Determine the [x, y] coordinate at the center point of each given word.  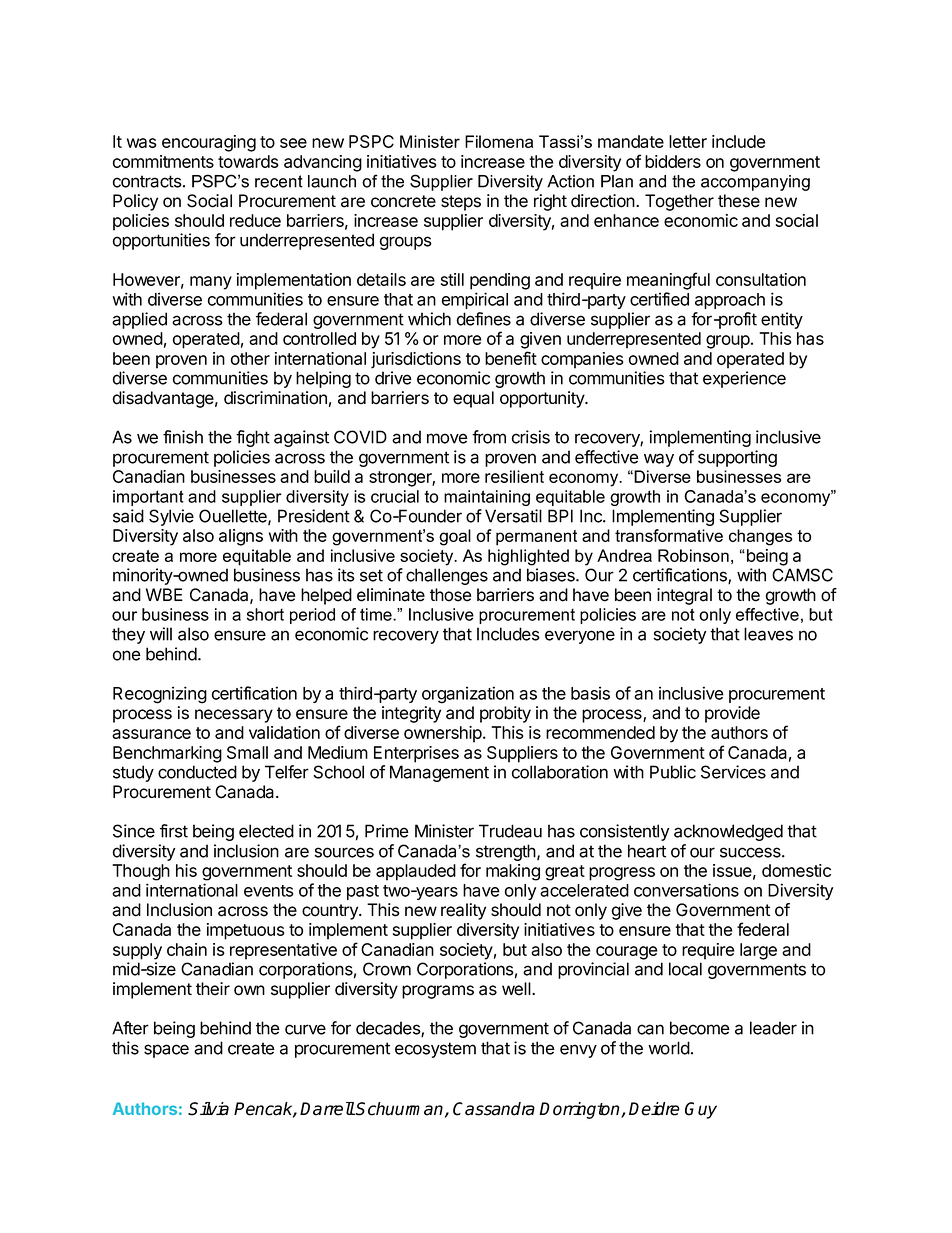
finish [183, 437]
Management [439, 773]
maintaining [487, 498]
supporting [737, 458]
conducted [197, 772]
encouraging [209, 143]
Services [733, 772]
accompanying [755, 183]
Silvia [208, 1109]
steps [461, 203]
